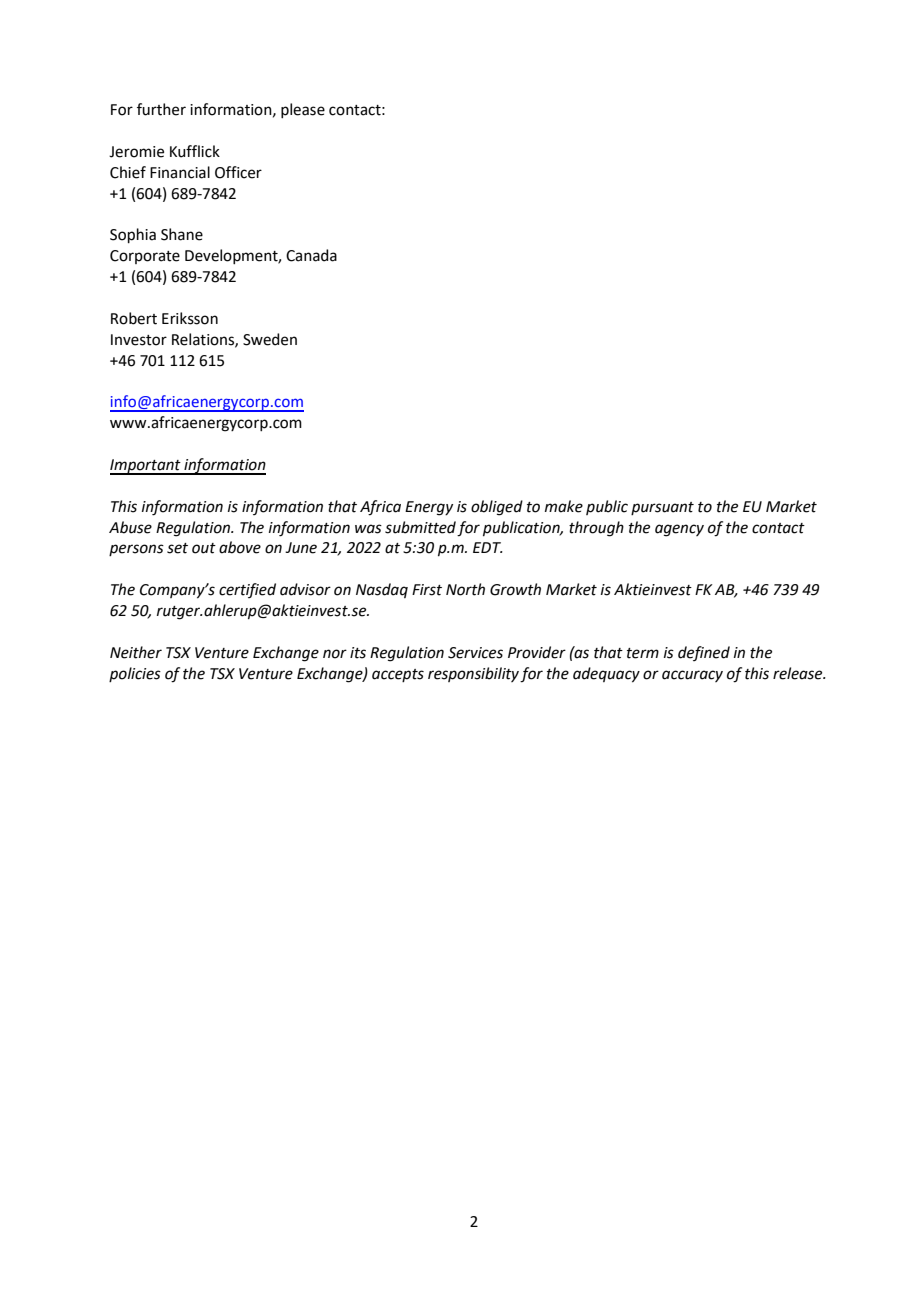 The width and height of the page is (924, 1308). What do you see at coordinates (497, 508) in the page?
I see `obliged` at bounding box center [497, 508].
